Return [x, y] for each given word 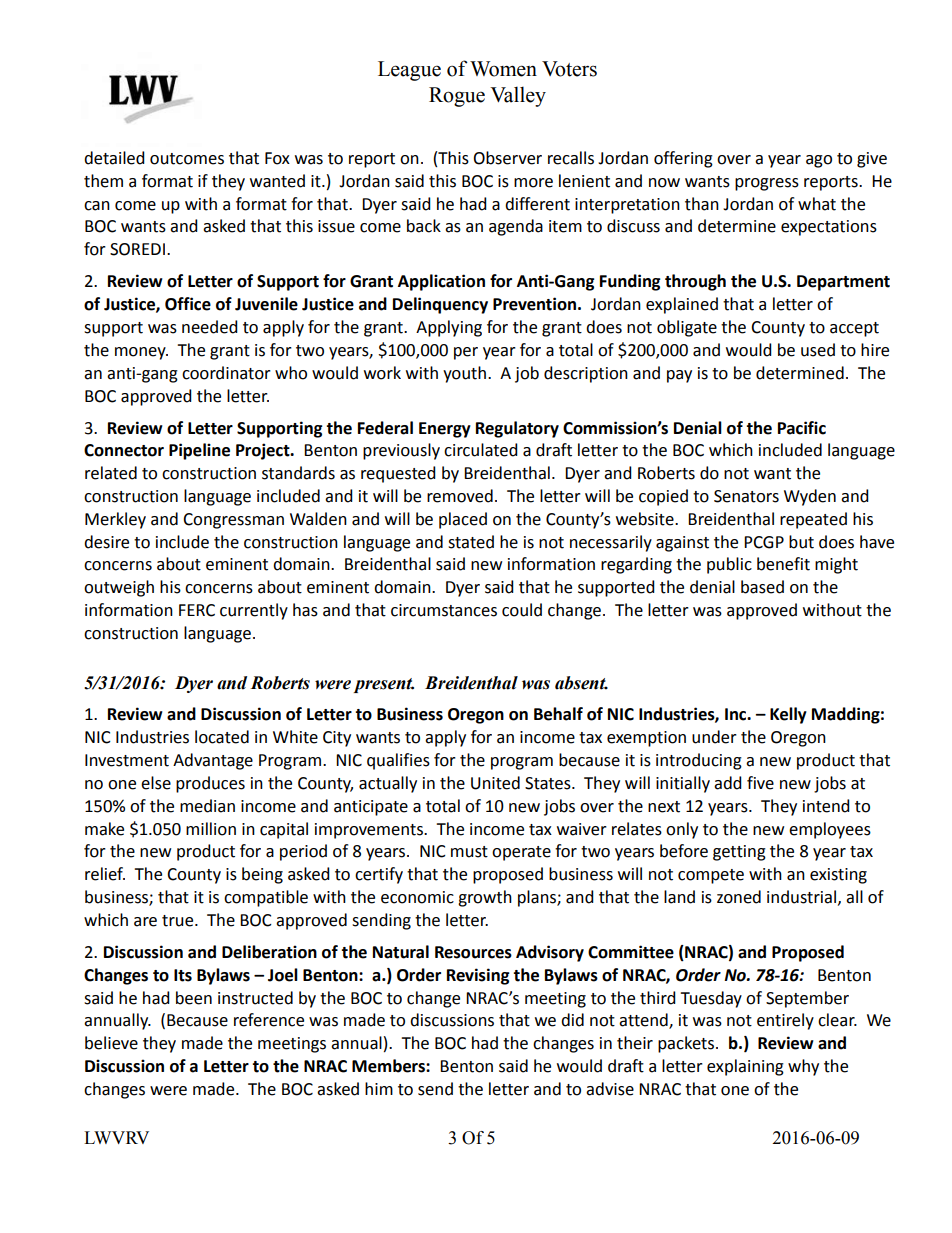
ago [819, 161]
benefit [783, 564]
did [572, 1020]
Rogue [457, 97]
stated [471, 542]
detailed [114, 158]
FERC [197, 610]
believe [111, 1043]
